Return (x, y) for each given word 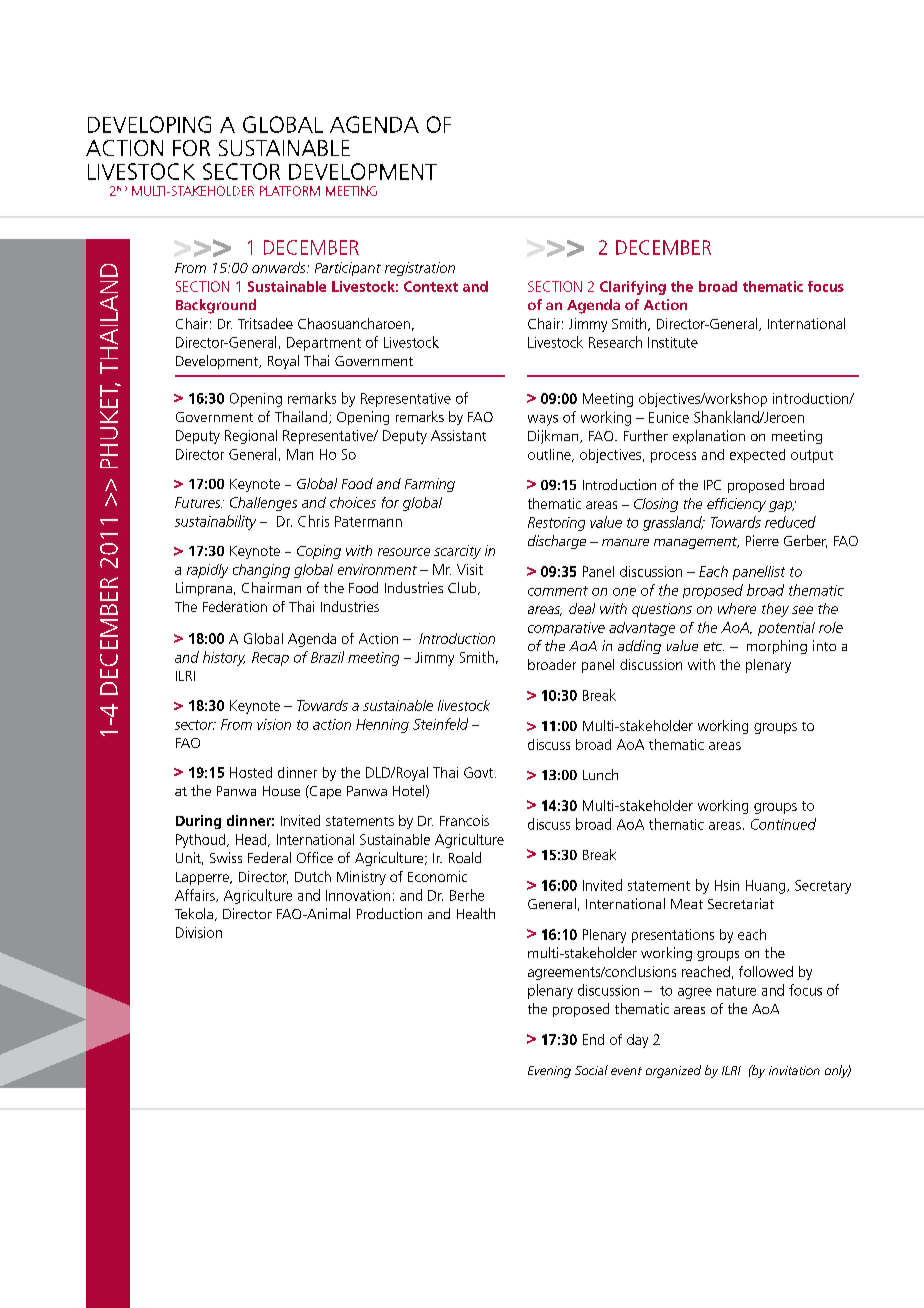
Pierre (762, 540)
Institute (673, 342)
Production (389, 913)
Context (431, 286)
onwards (280, 267)
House (281, 791)
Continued (783, 824)
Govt (480, 772)
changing (261, 571)
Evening (549, 1072)
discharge (557, 542)
